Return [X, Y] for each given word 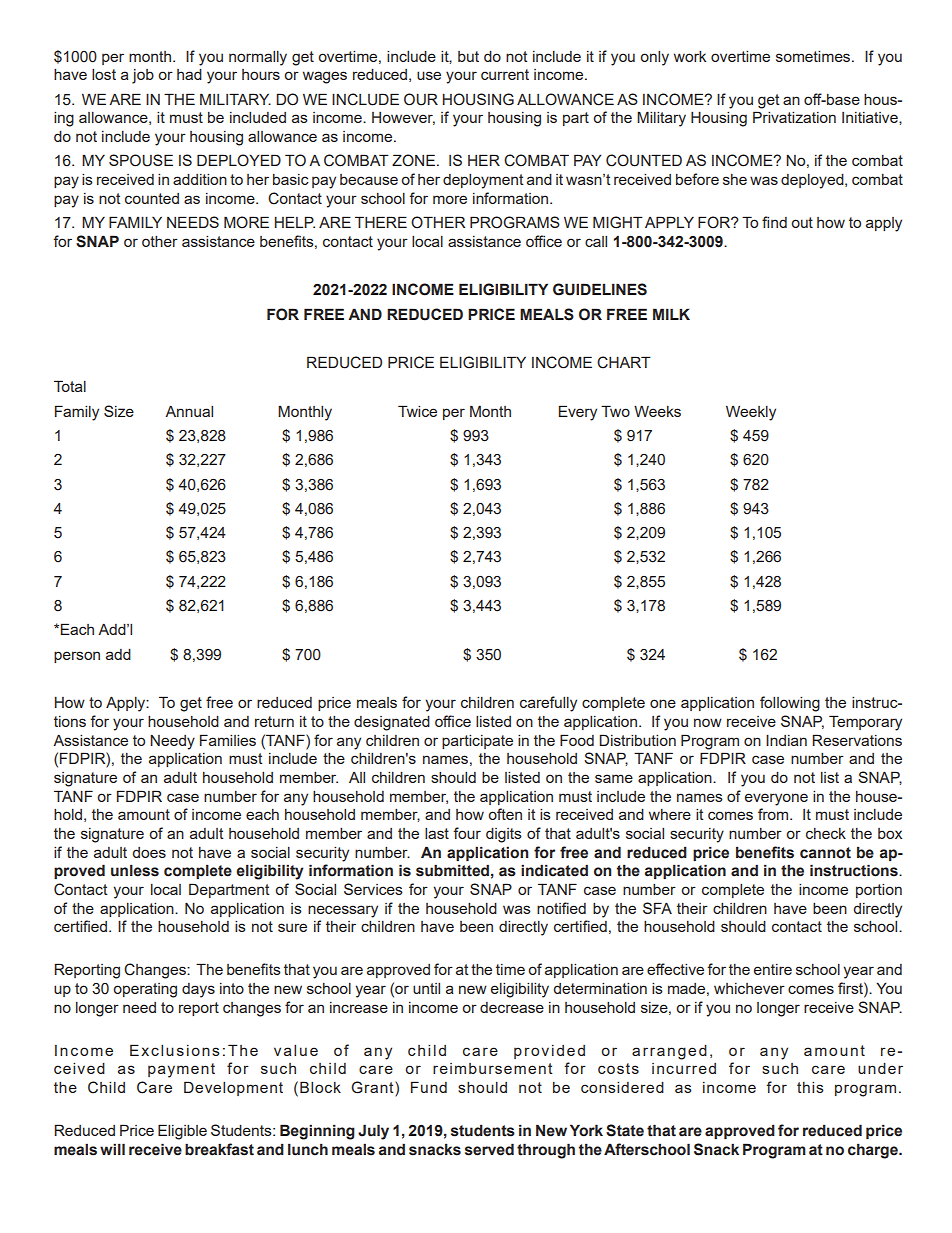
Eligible [182, 1132]
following [790, 704]
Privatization [794, 117]
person [77, 657]
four [467, 833]
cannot [825, 853]
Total [70, 386]
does [149, 852]
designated [392, 723]
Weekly [751, 413]
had [189, 74]
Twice [417, 411]
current [505, 74]
